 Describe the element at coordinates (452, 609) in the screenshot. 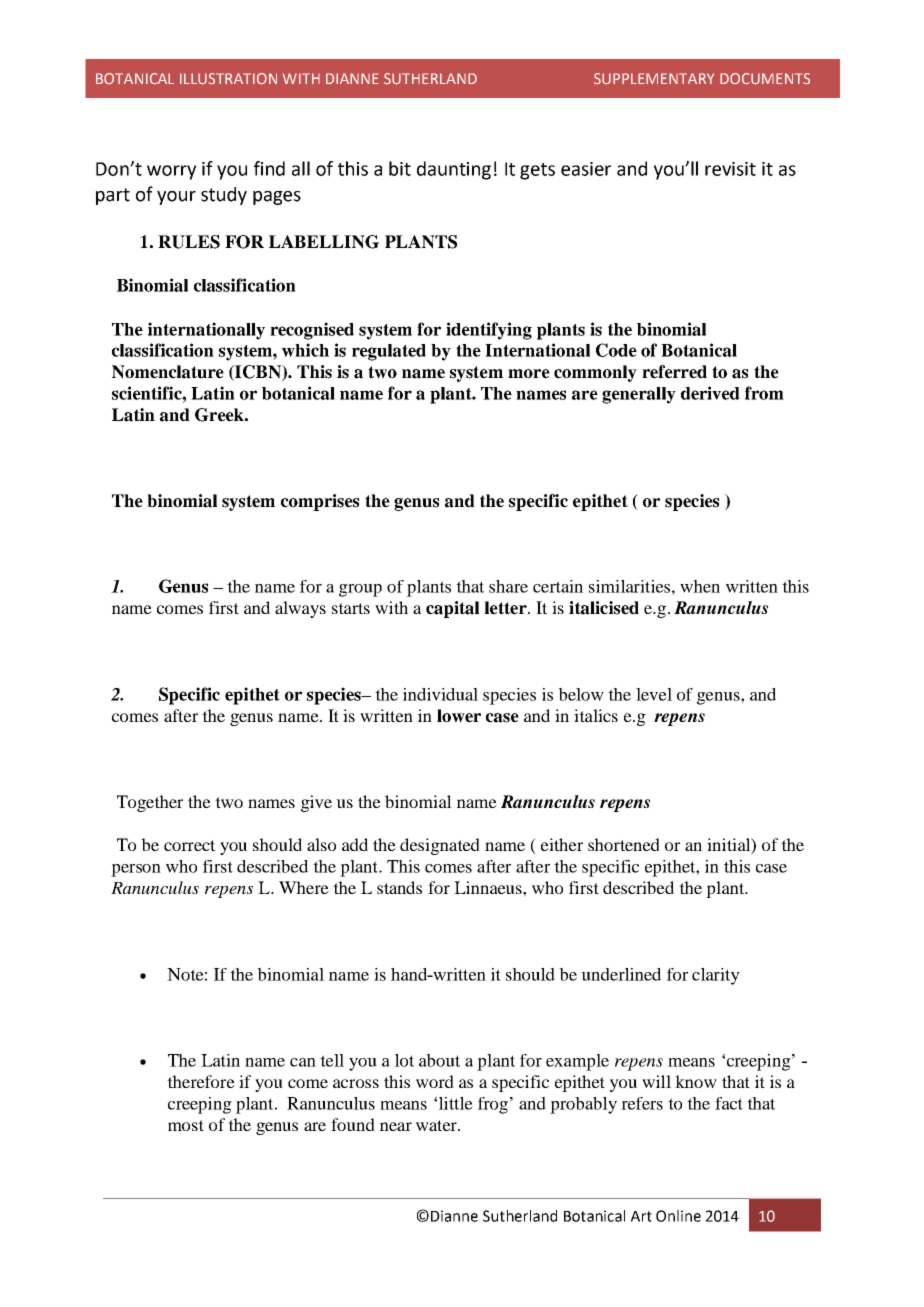

I see `capital` at that location.
